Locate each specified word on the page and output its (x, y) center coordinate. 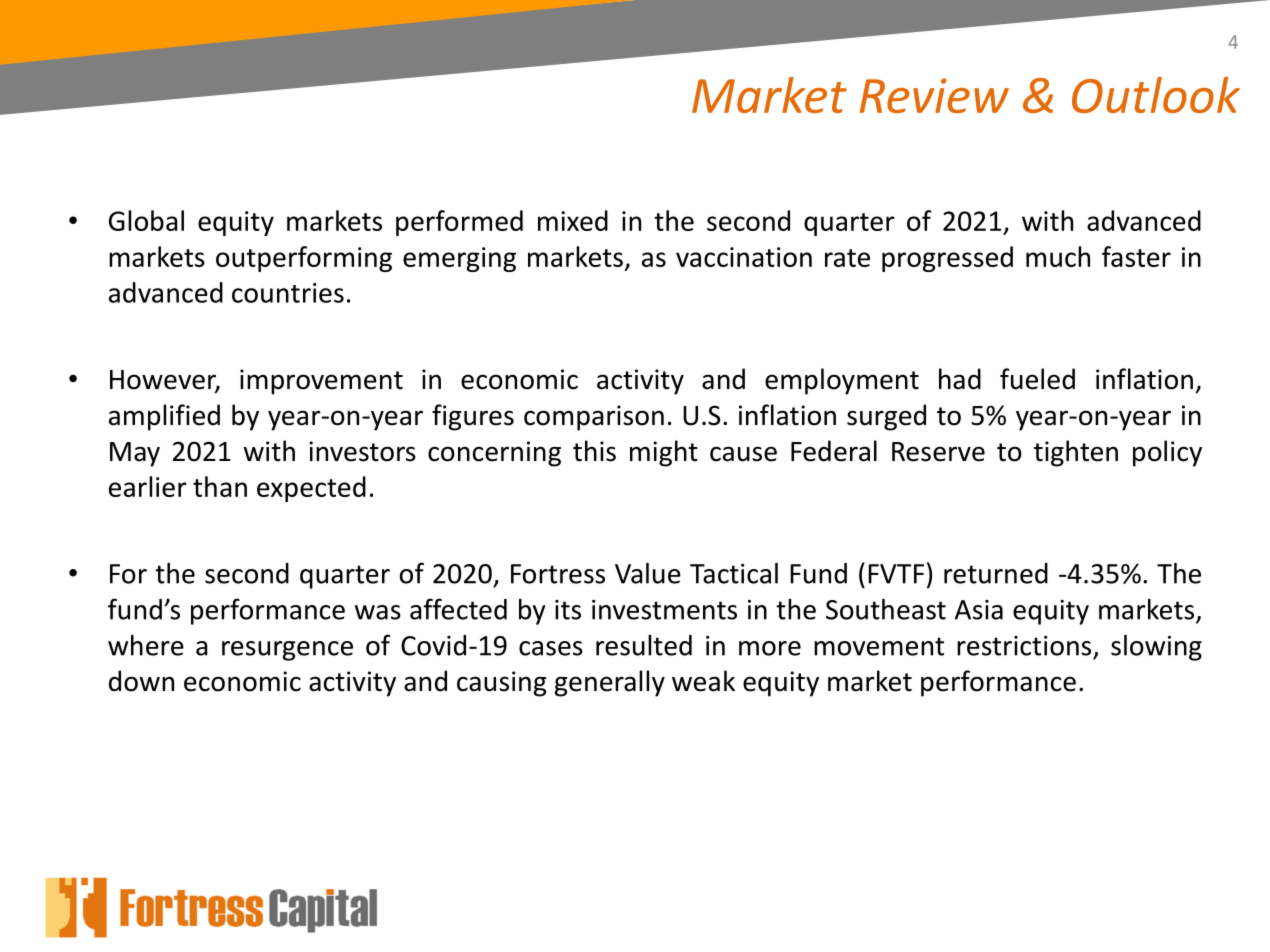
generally (610, 683)
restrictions (1024, 646)
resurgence (287, 651)
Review (934, 95)
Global (146, 220)
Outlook (1156, 95)
